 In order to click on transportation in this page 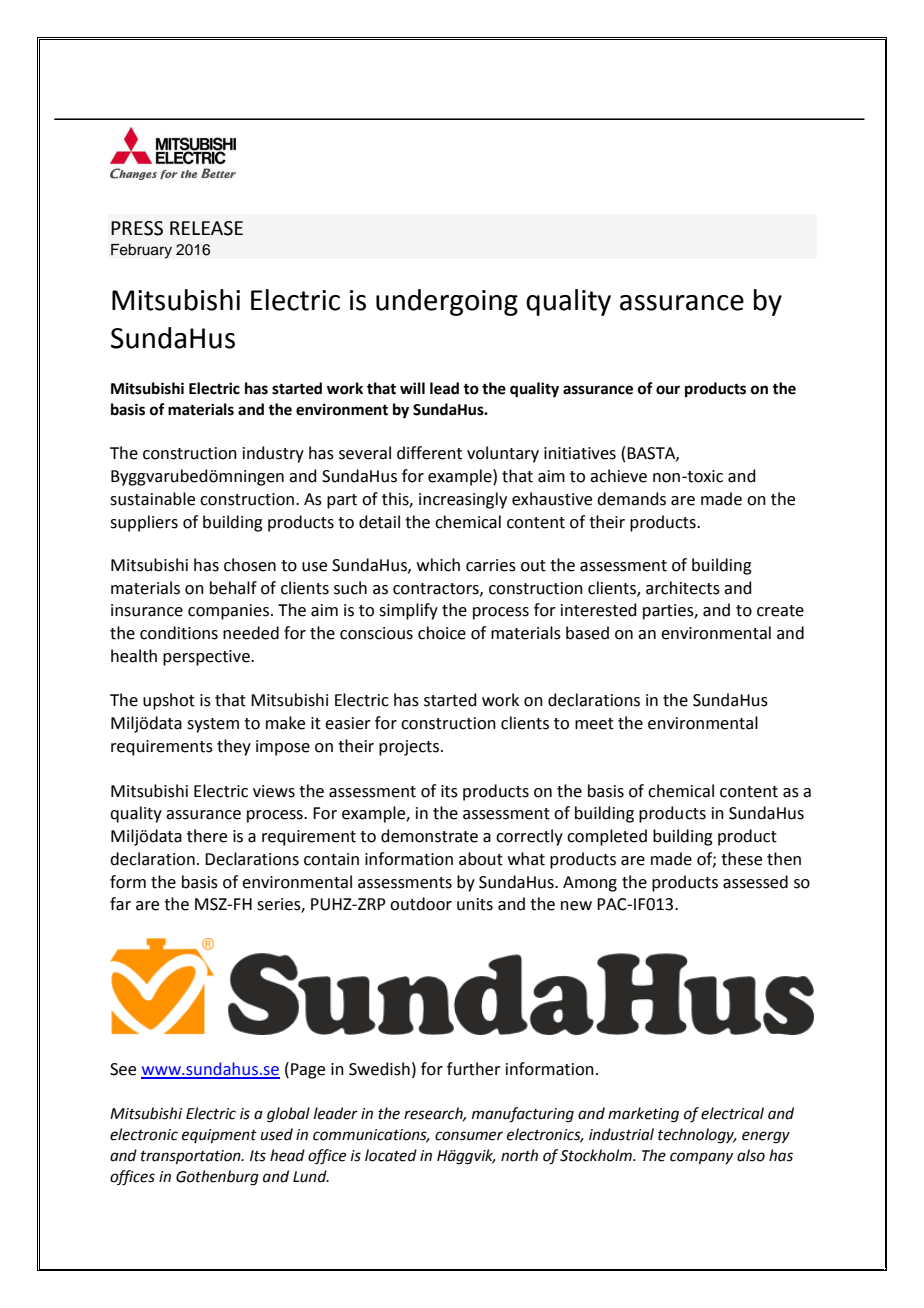, I will do `click(192, 1157)`.
